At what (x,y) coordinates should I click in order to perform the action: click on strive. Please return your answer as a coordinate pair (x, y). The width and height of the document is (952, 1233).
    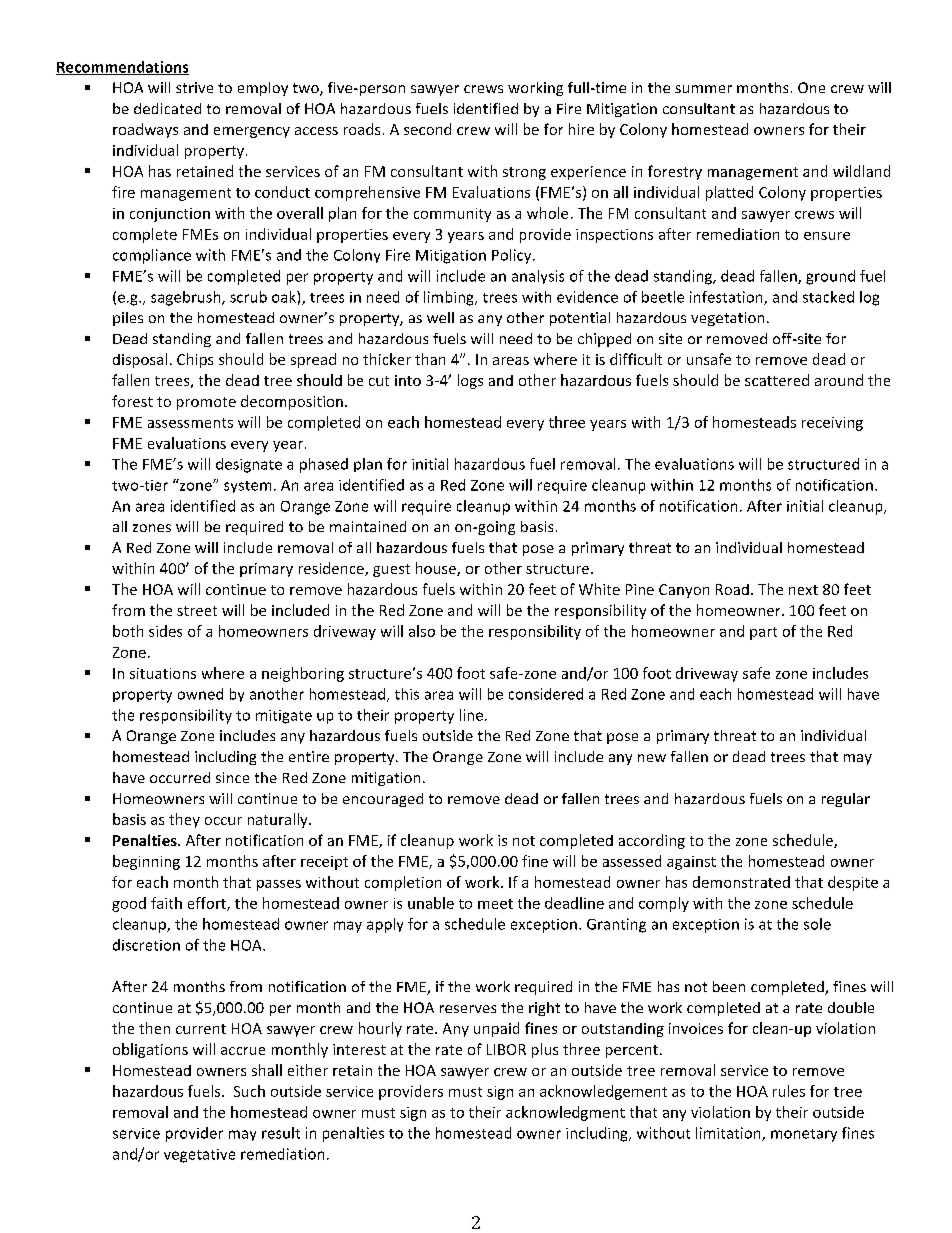
    Looking at the image, I should click on (194, 87).
